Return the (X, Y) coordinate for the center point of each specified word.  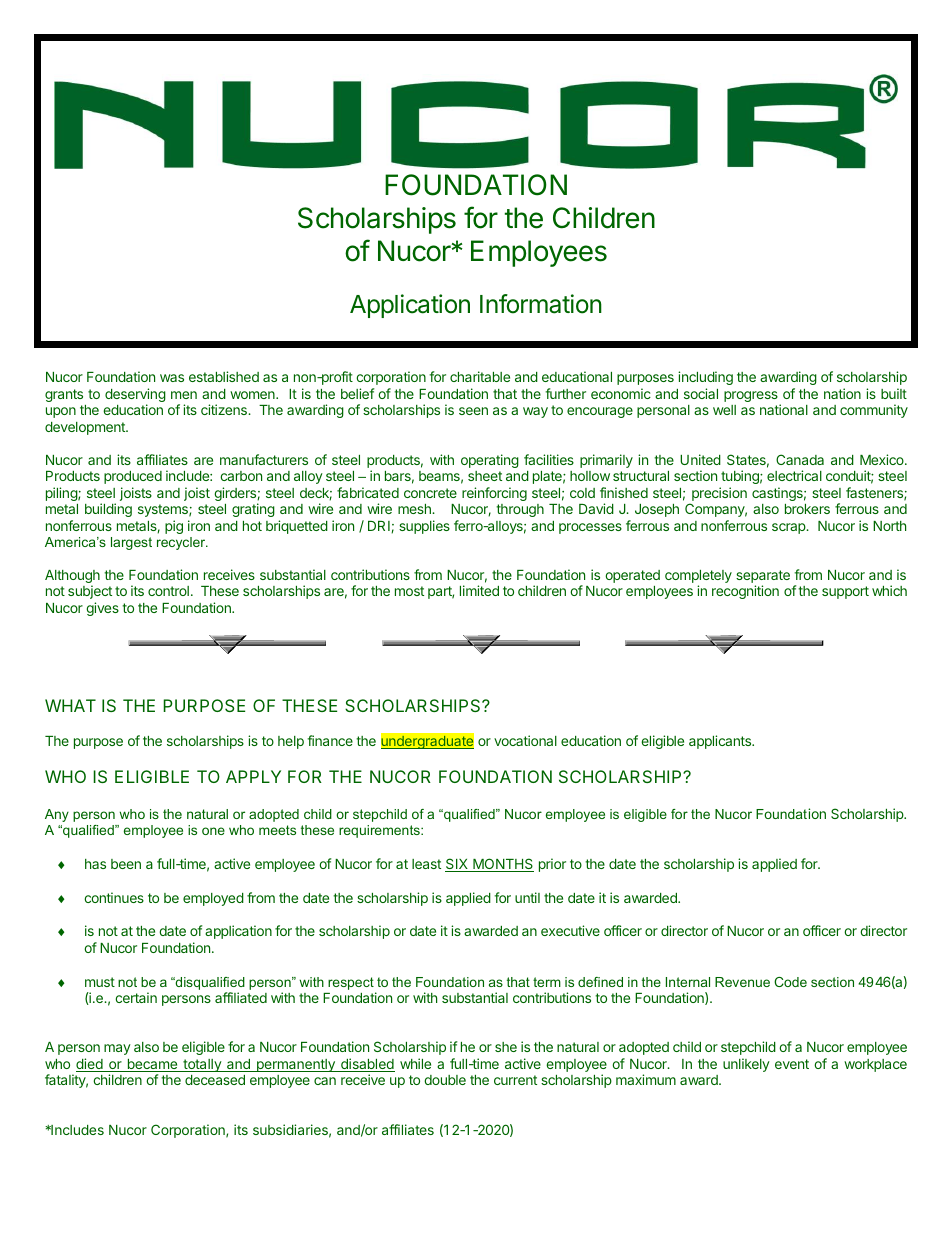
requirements (380, 831)
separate (763, 578)
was (172, 378)
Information (541, 304)
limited (479, 590)
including (705, 378)
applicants (721, 742)
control (168, 591)
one (213, 831)
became (152, 1065)
